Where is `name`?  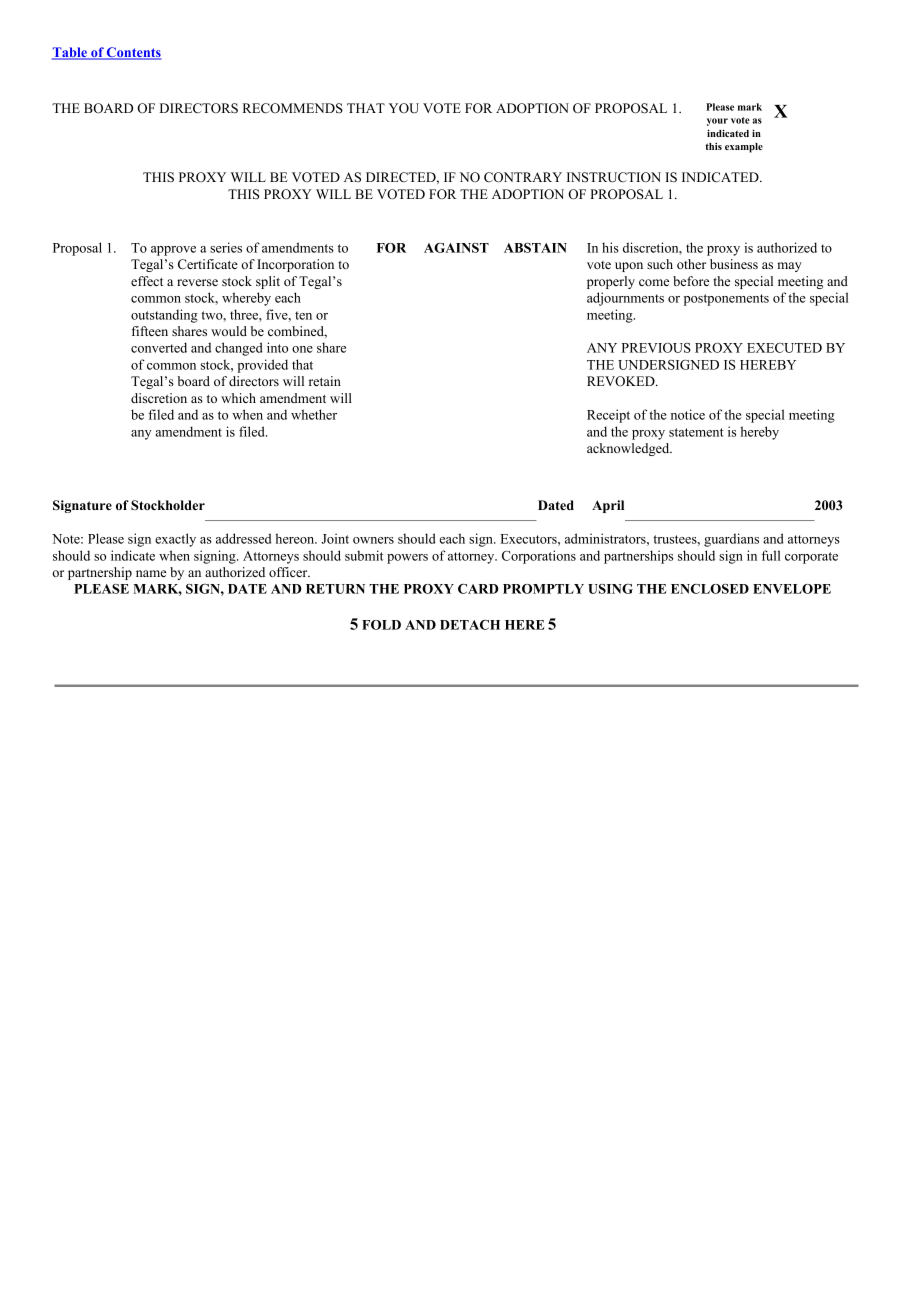
name is located at coordinates (151, 573).
